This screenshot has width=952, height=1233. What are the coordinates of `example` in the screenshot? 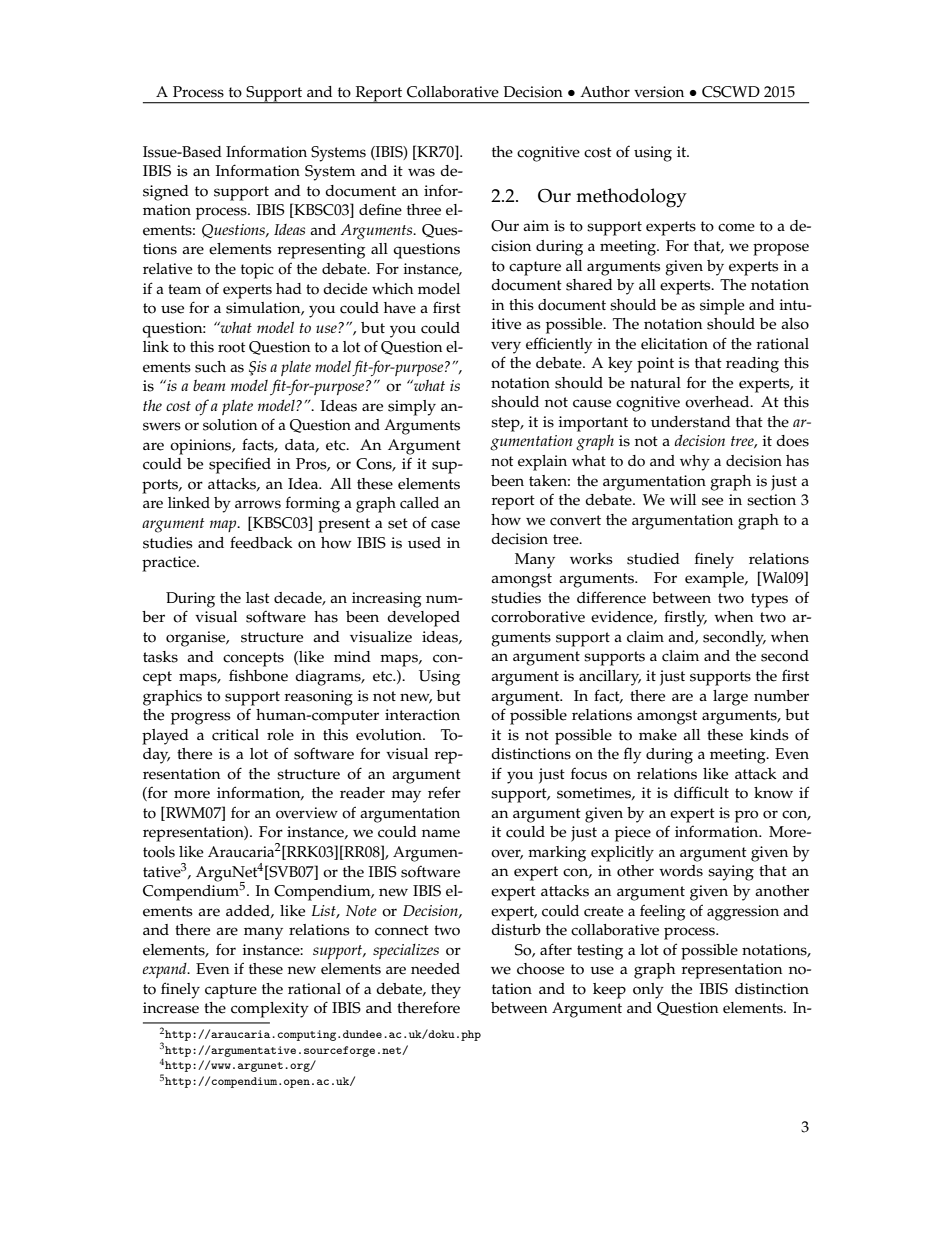 It's located at (715, 580).
